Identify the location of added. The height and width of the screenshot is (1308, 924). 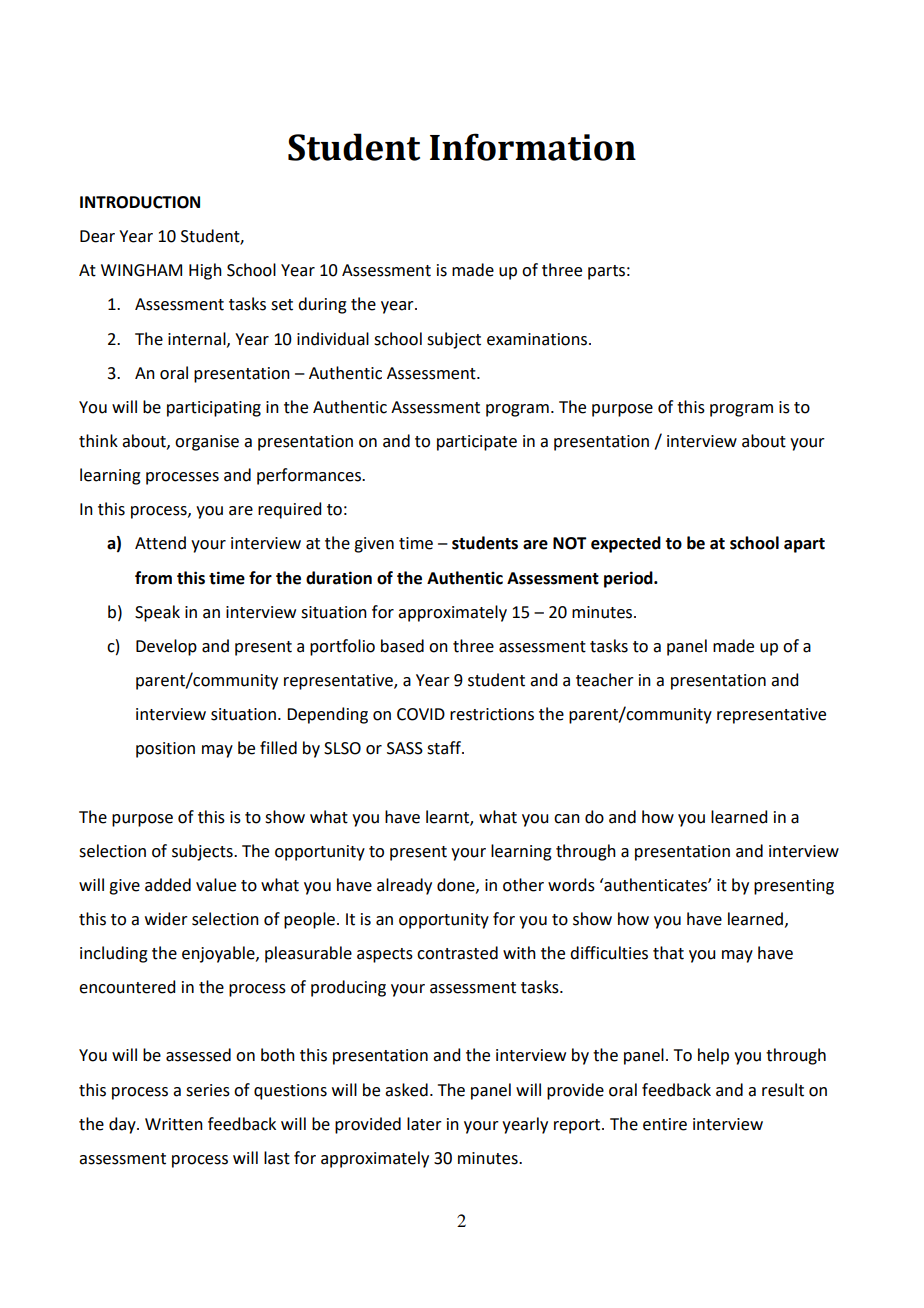
(168, 885).
